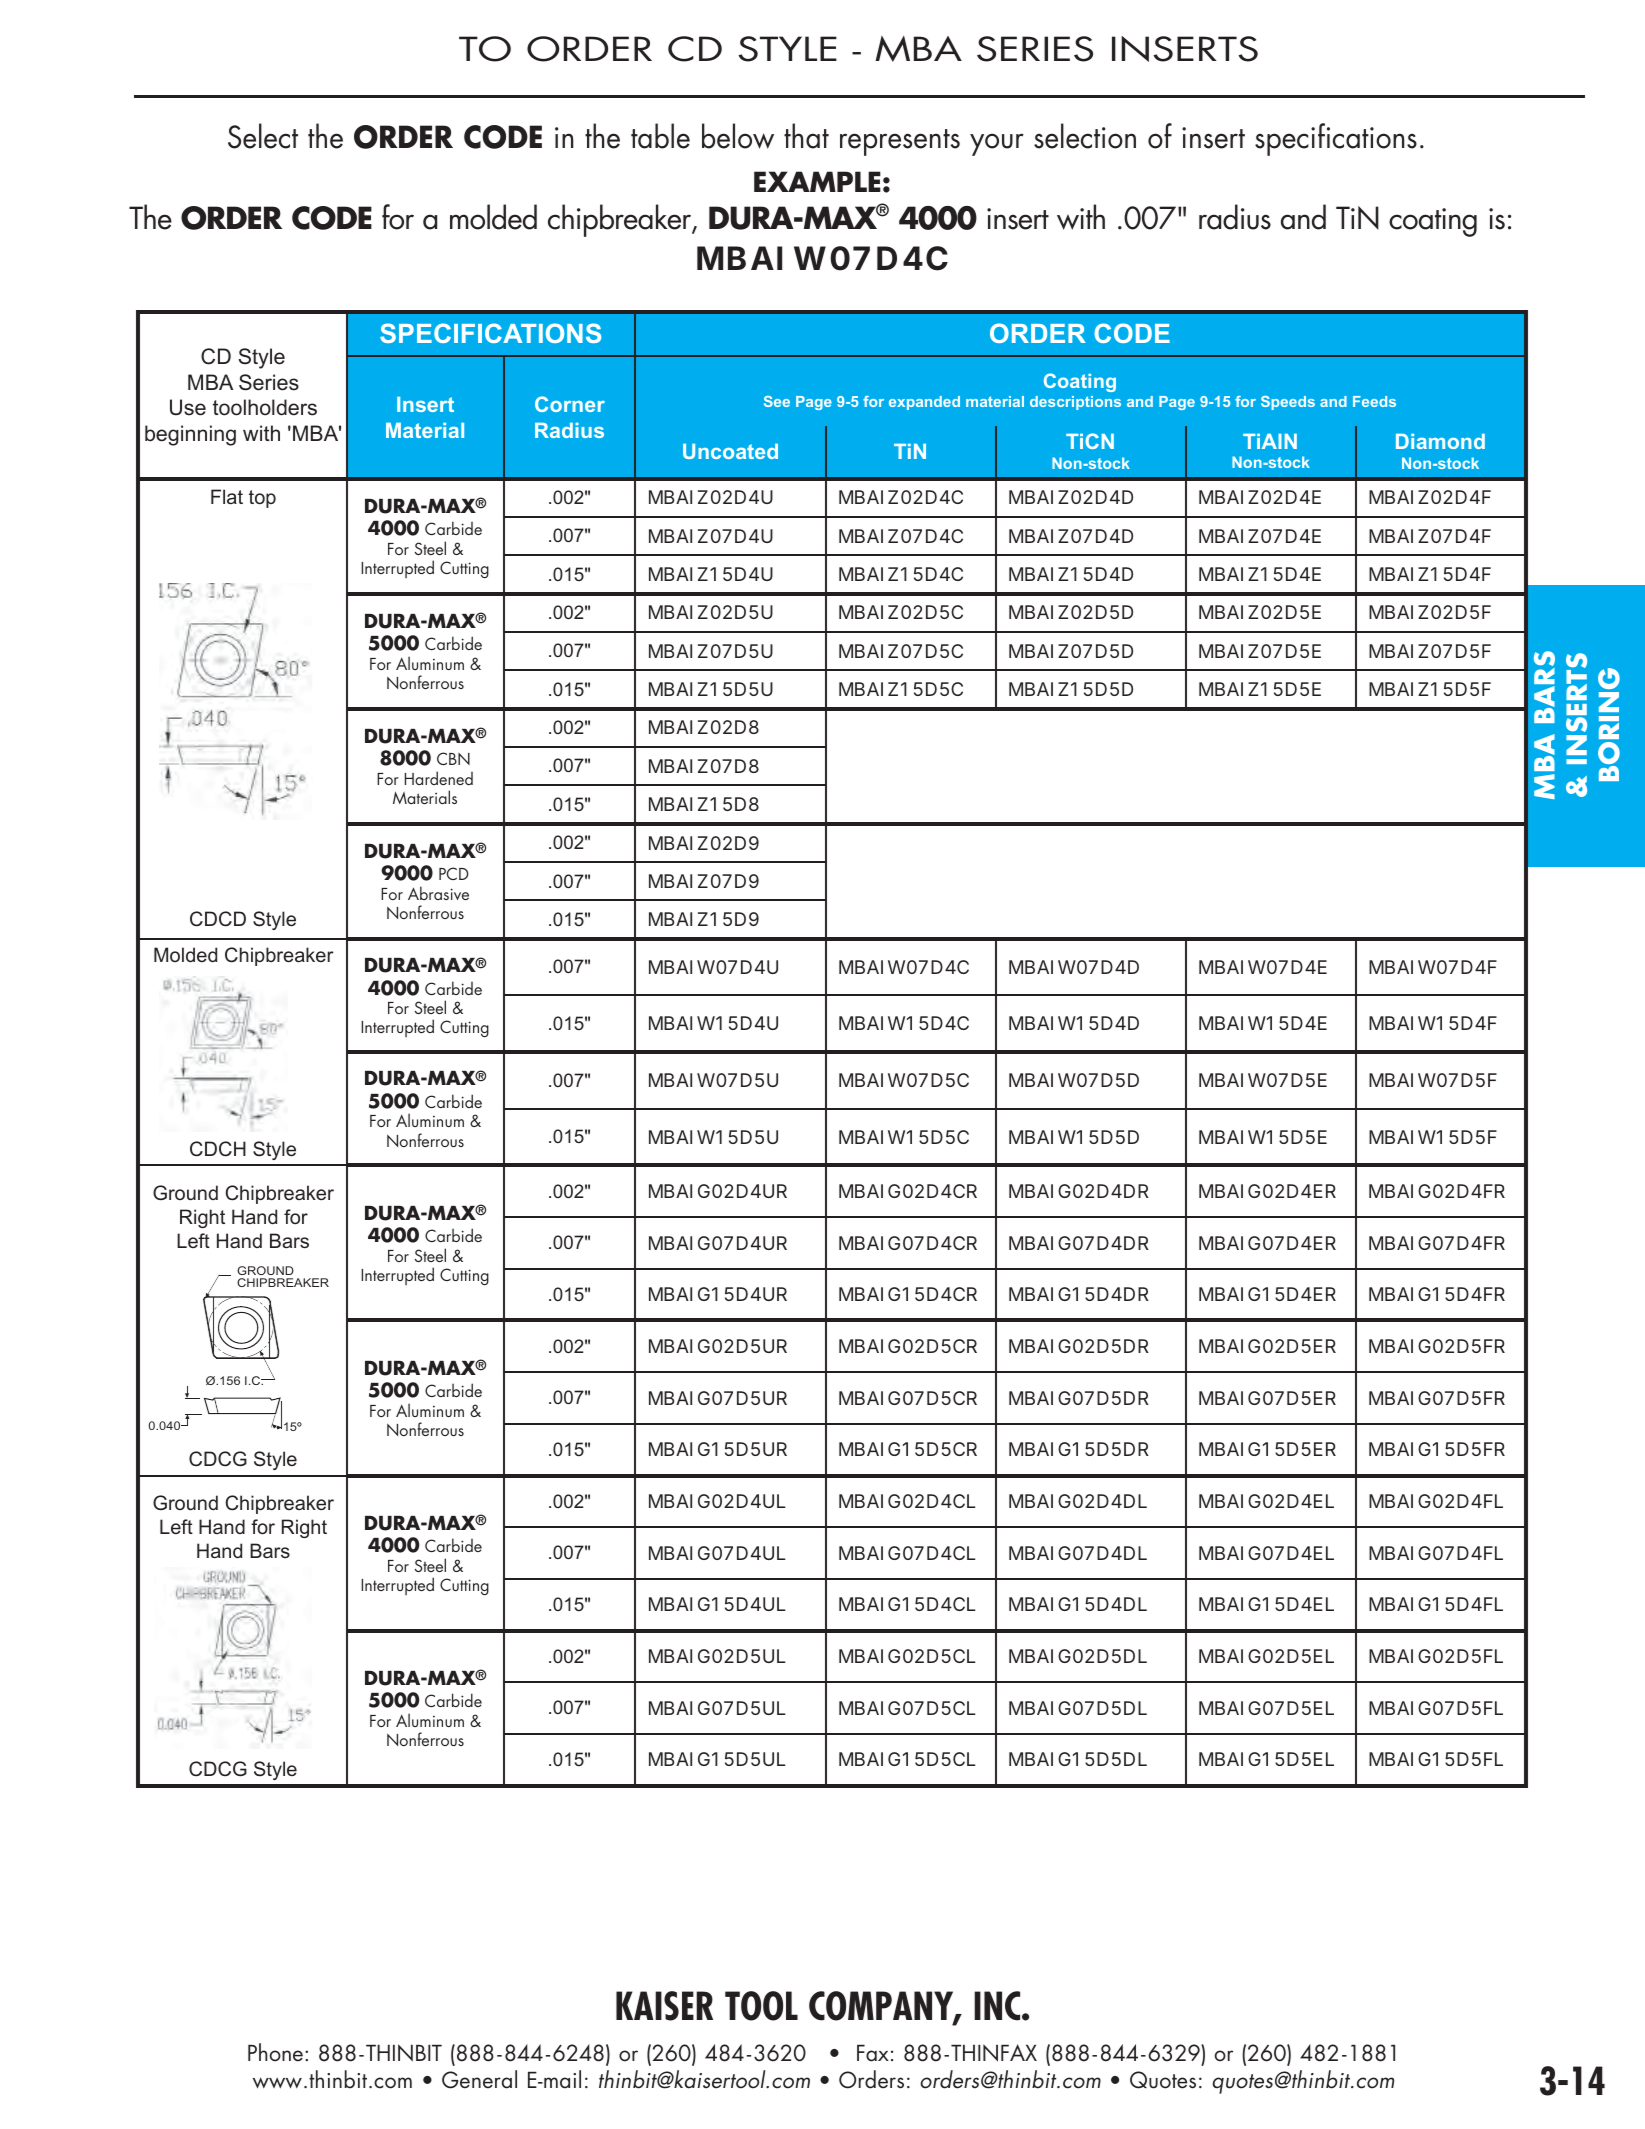  I want to click on Abrasive, so click(438, 893).
